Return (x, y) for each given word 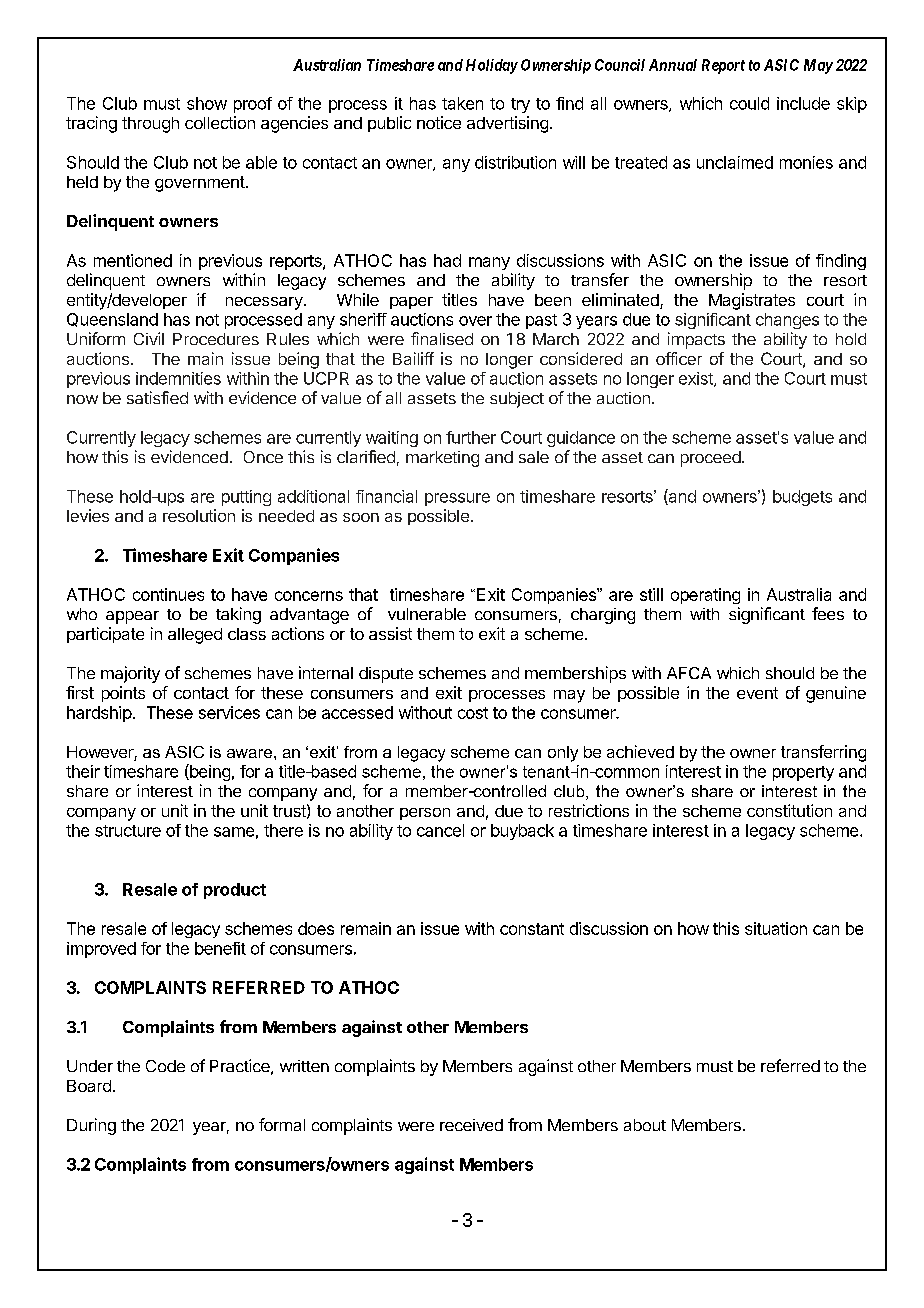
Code (165, 1066)
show (207, 103)
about (645, 1125)
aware (249, 753)
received (471, 1125)
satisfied (157, 397)
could (749, 103)
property (803, 773)
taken (462, 103)
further (471, 437)
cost (473, 713)
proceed (711, 459)
